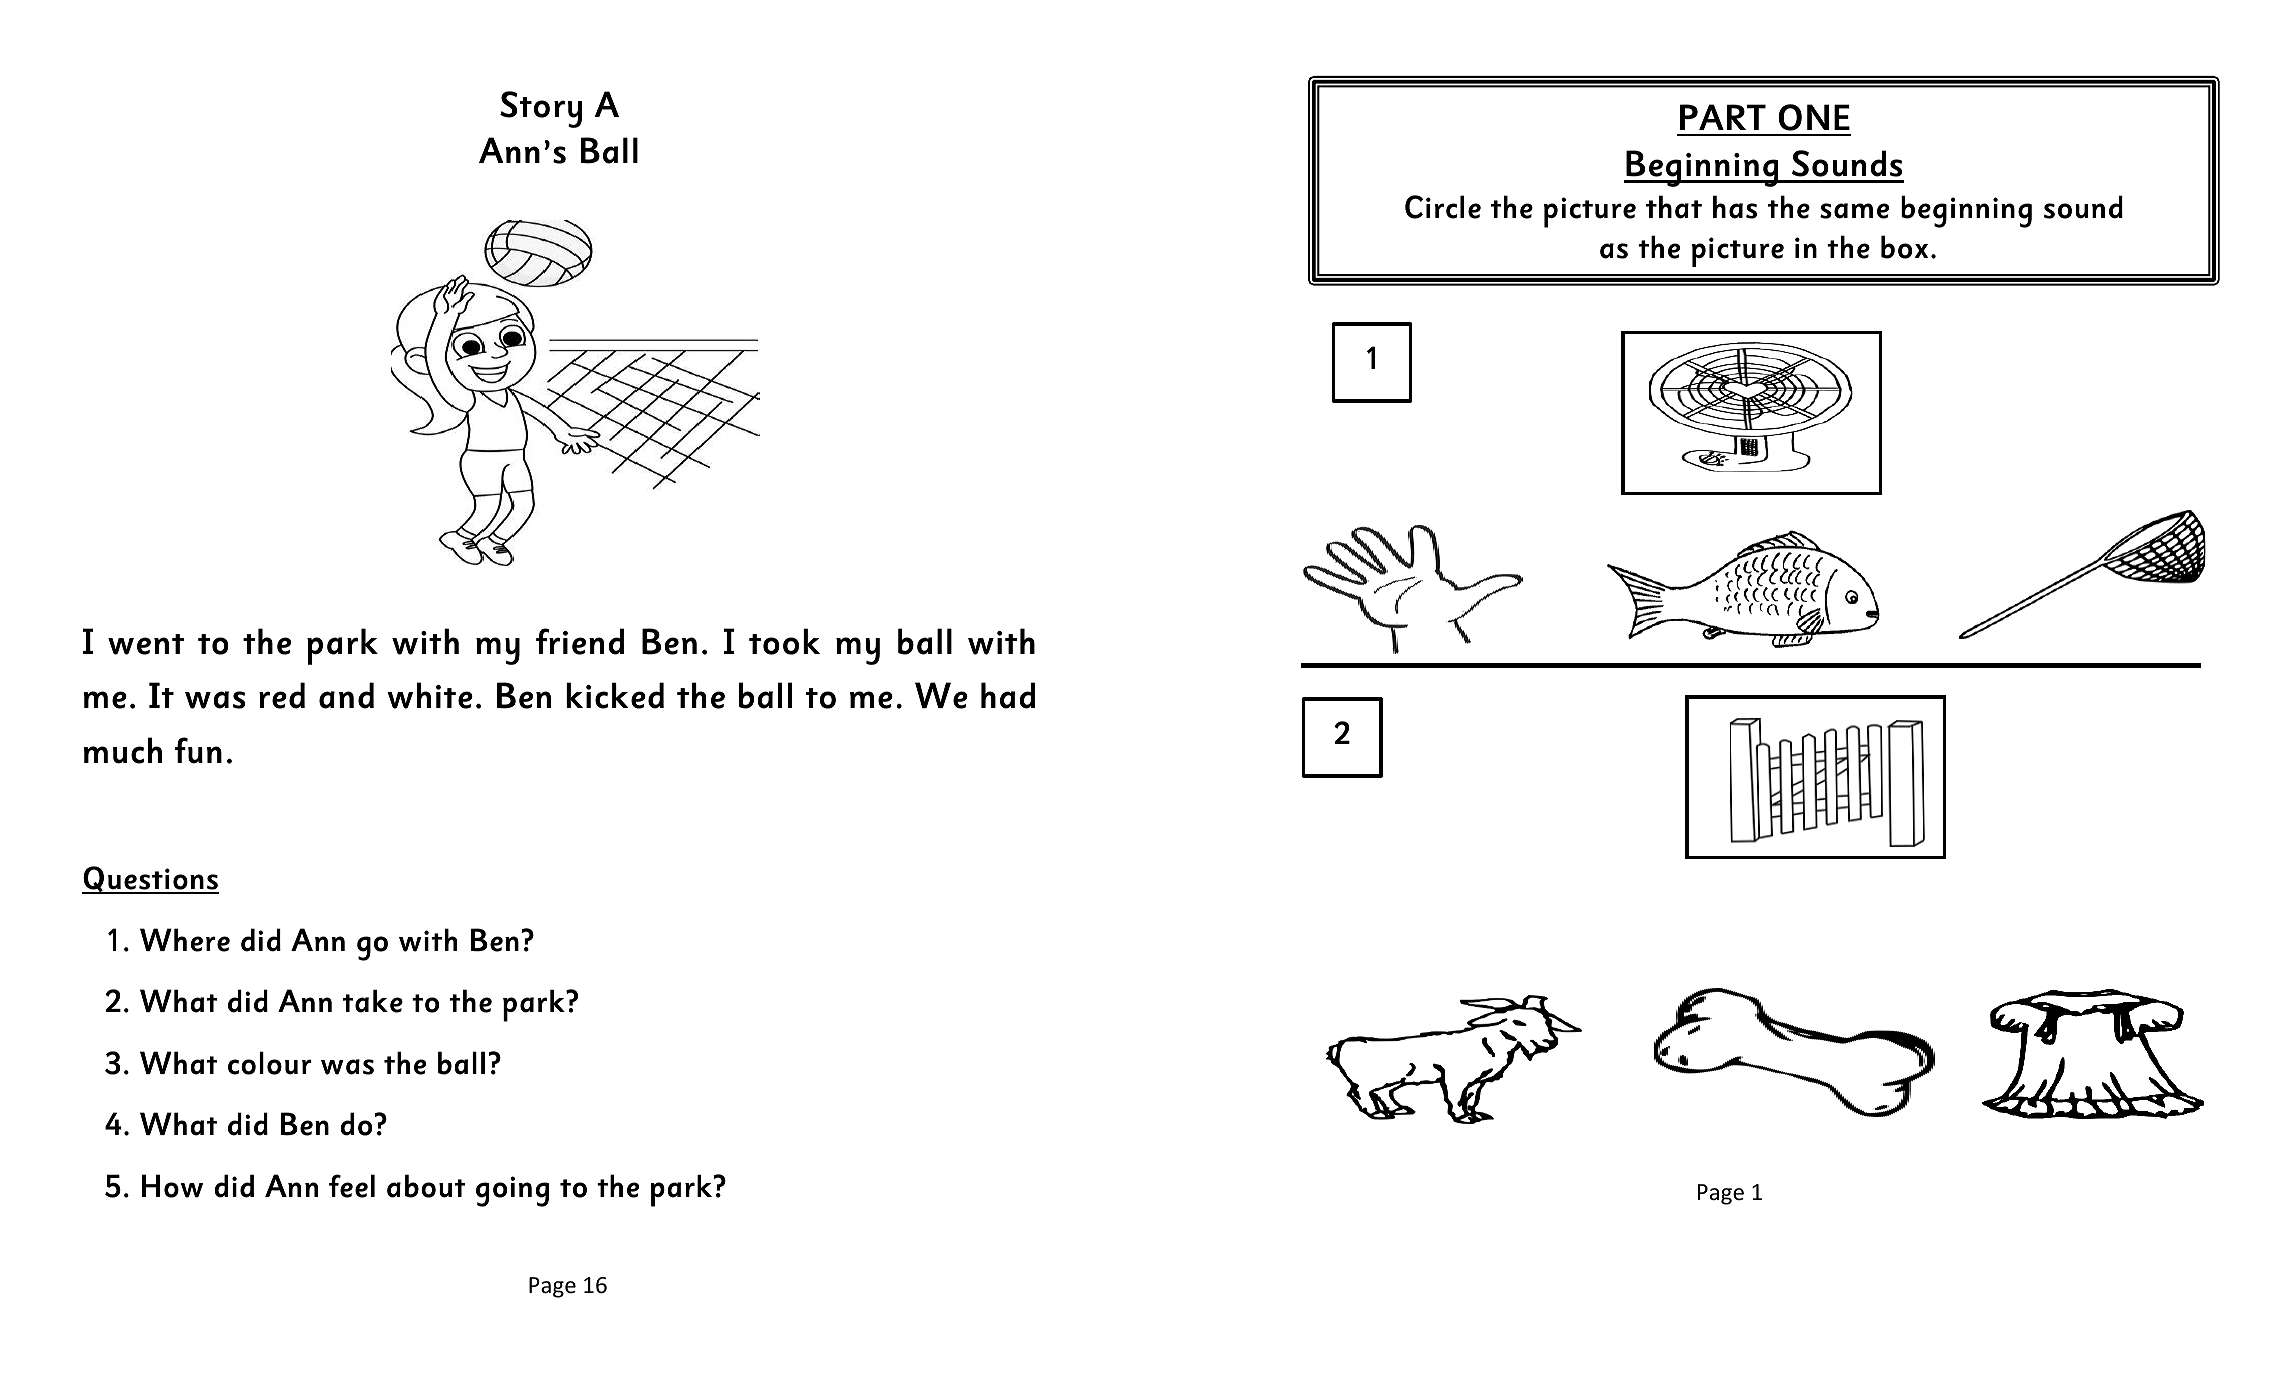 This screenshot has width=2287, height=1388. What do you see at coordinates (1443, 207) in the screenshot?
I see `Circle` at bounding box center [1443, 207].
